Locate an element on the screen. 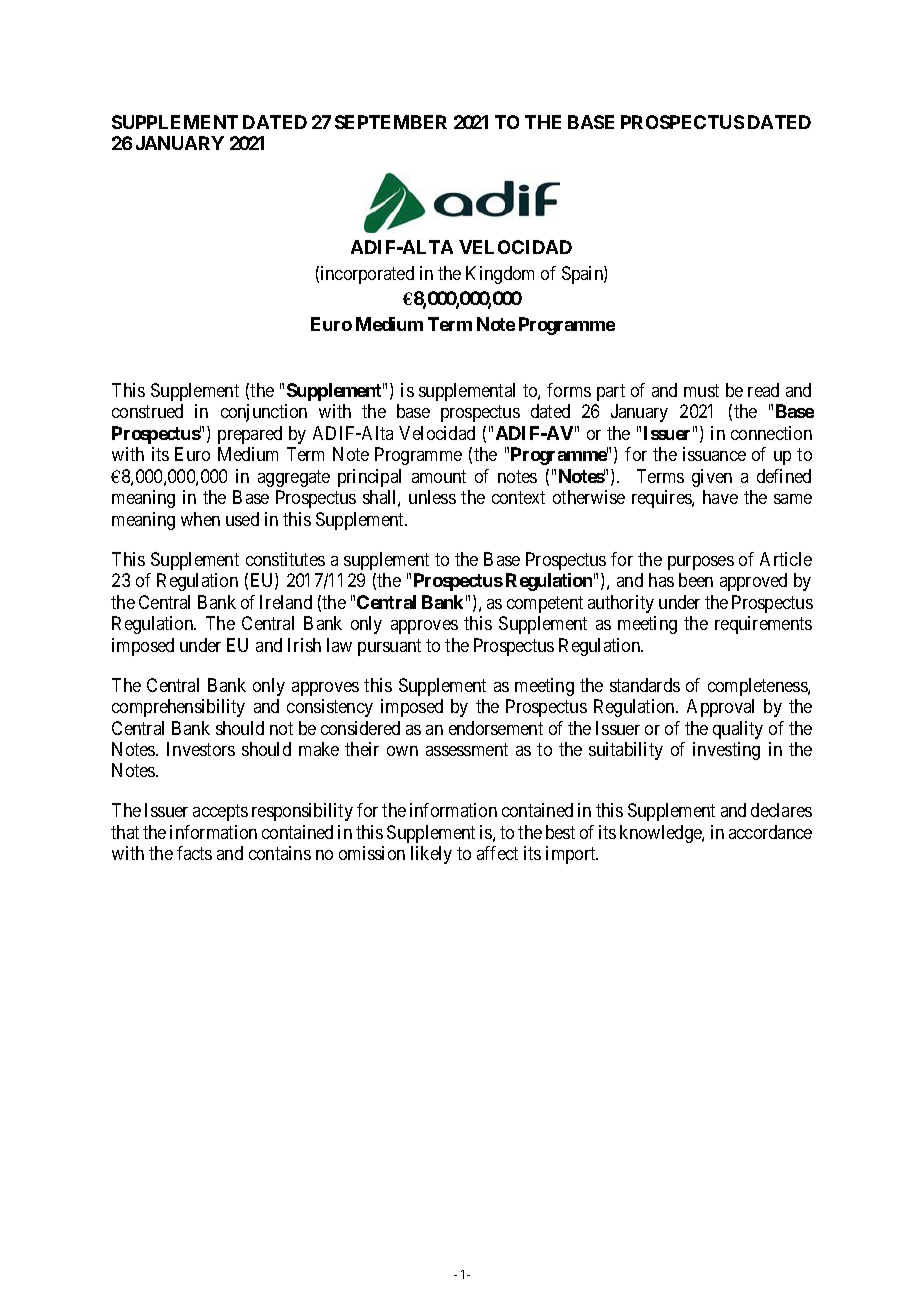 This screenshot has width=924, height=1308. SEPTEMBER is located at coordinates (391, 122).
